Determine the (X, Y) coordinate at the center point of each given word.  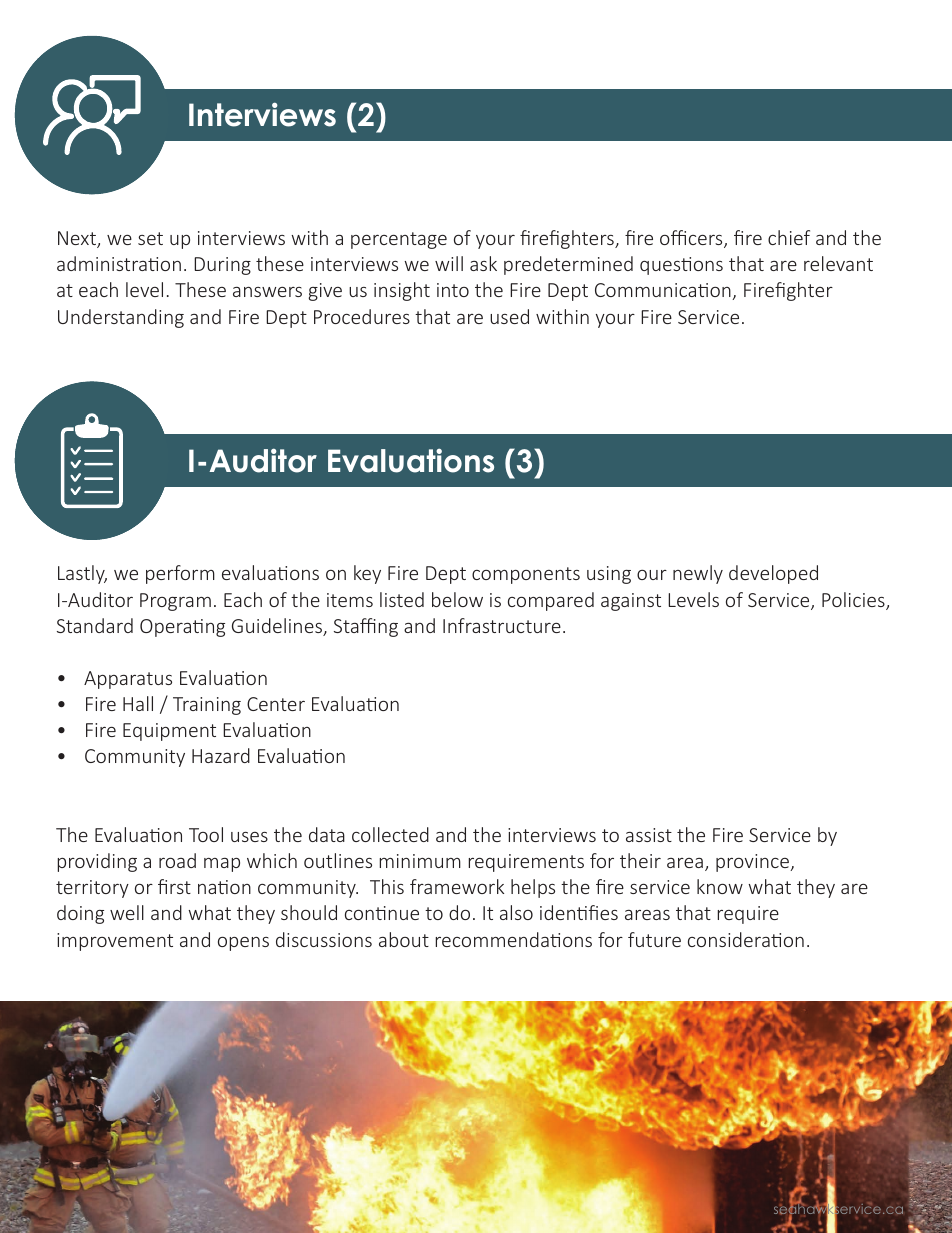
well (127, 912)
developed (773, 574)
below (457, 599)
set (150, 238)
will (449, 263)
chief (789, 237)
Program (175, 602)
